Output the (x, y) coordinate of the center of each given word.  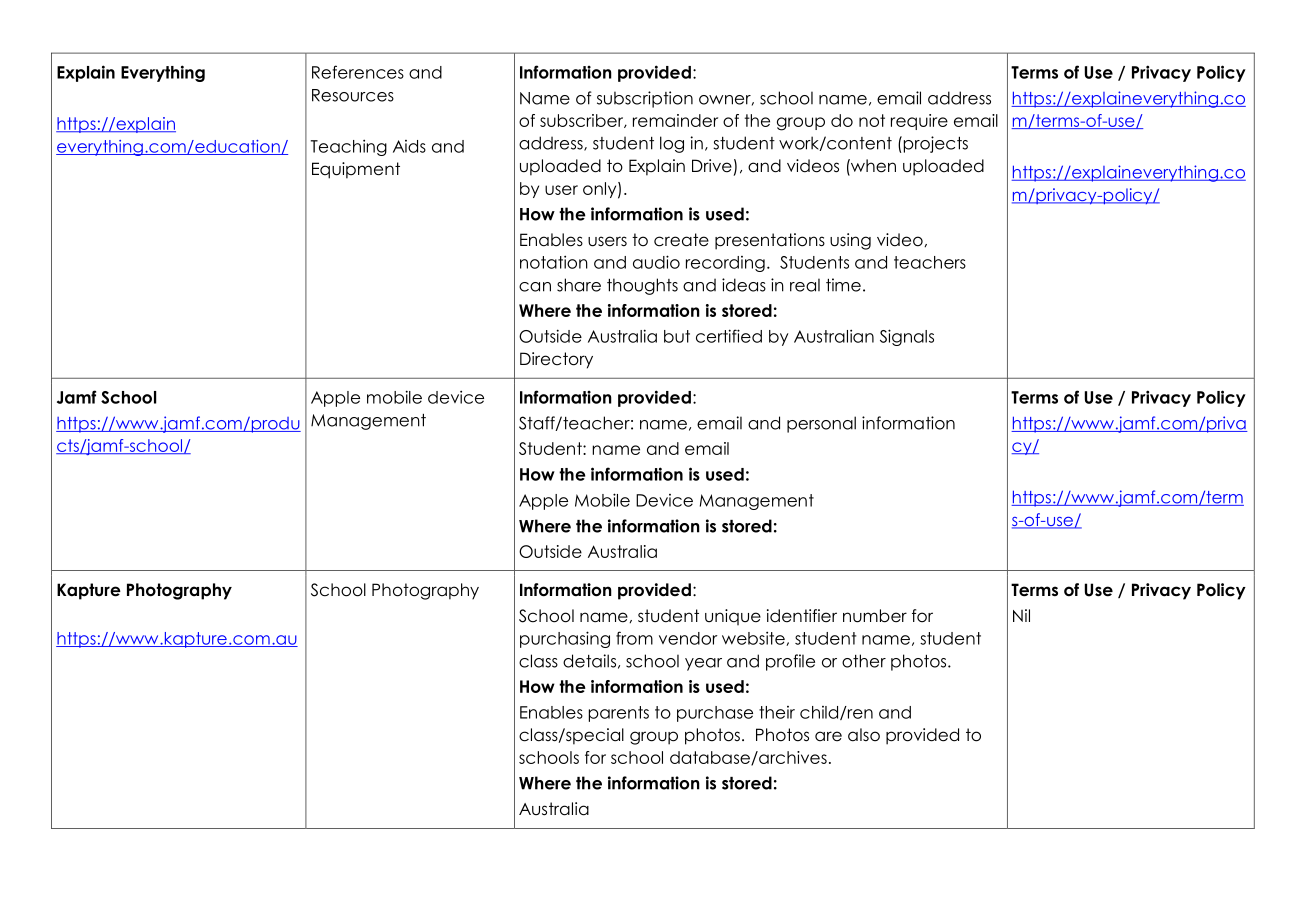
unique (733, 617)
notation (554, 262)
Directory (556, 360)
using (850, 241)
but (677, 336)
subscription (645, 99)
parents (619, 714)
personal (821, 424)
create (681, 240)
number (875, 616)
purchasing (565, 639)
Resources (353, 95)
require (919, 122)
